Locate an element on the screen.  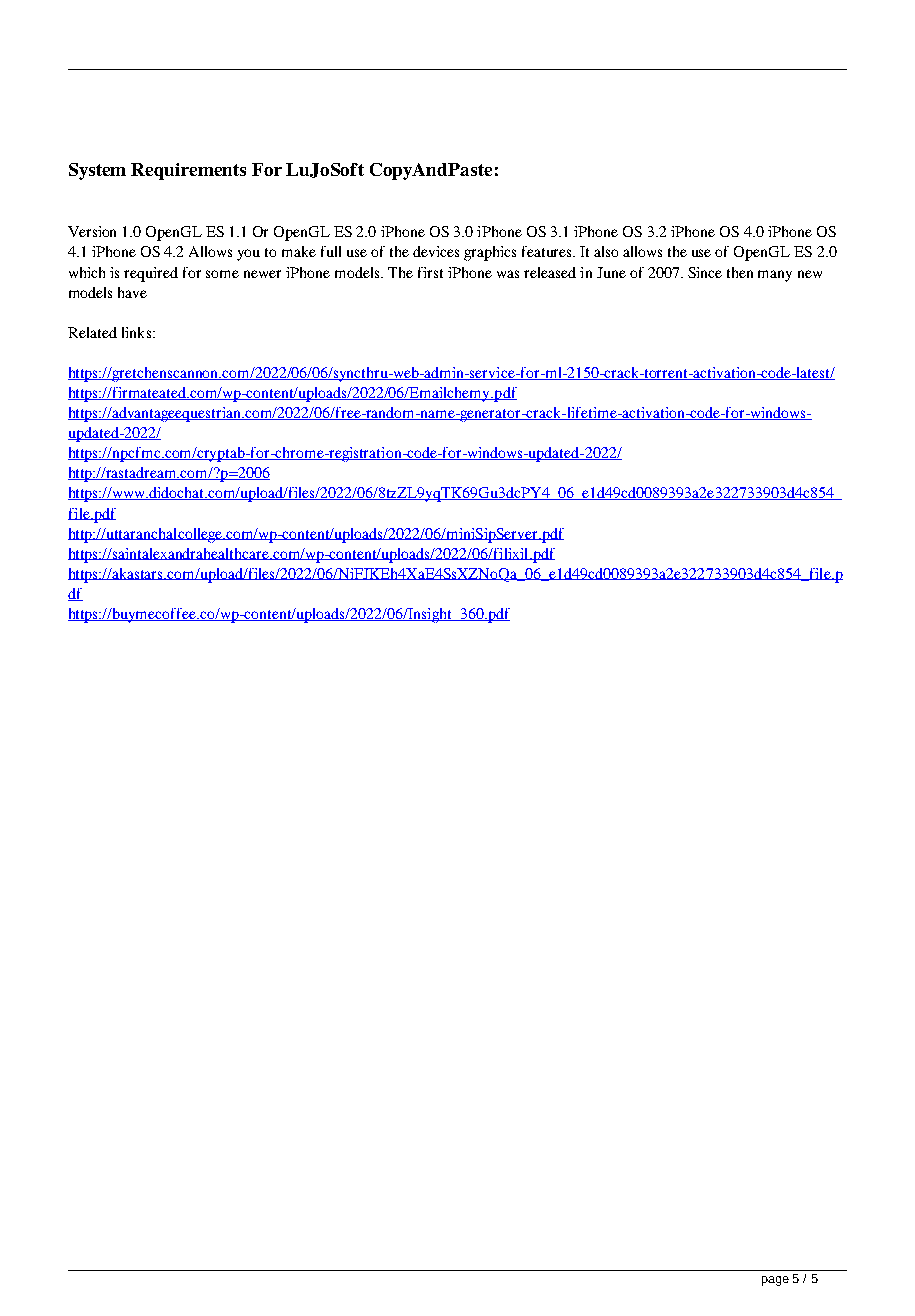
many is located at coordinates (775, 276).
